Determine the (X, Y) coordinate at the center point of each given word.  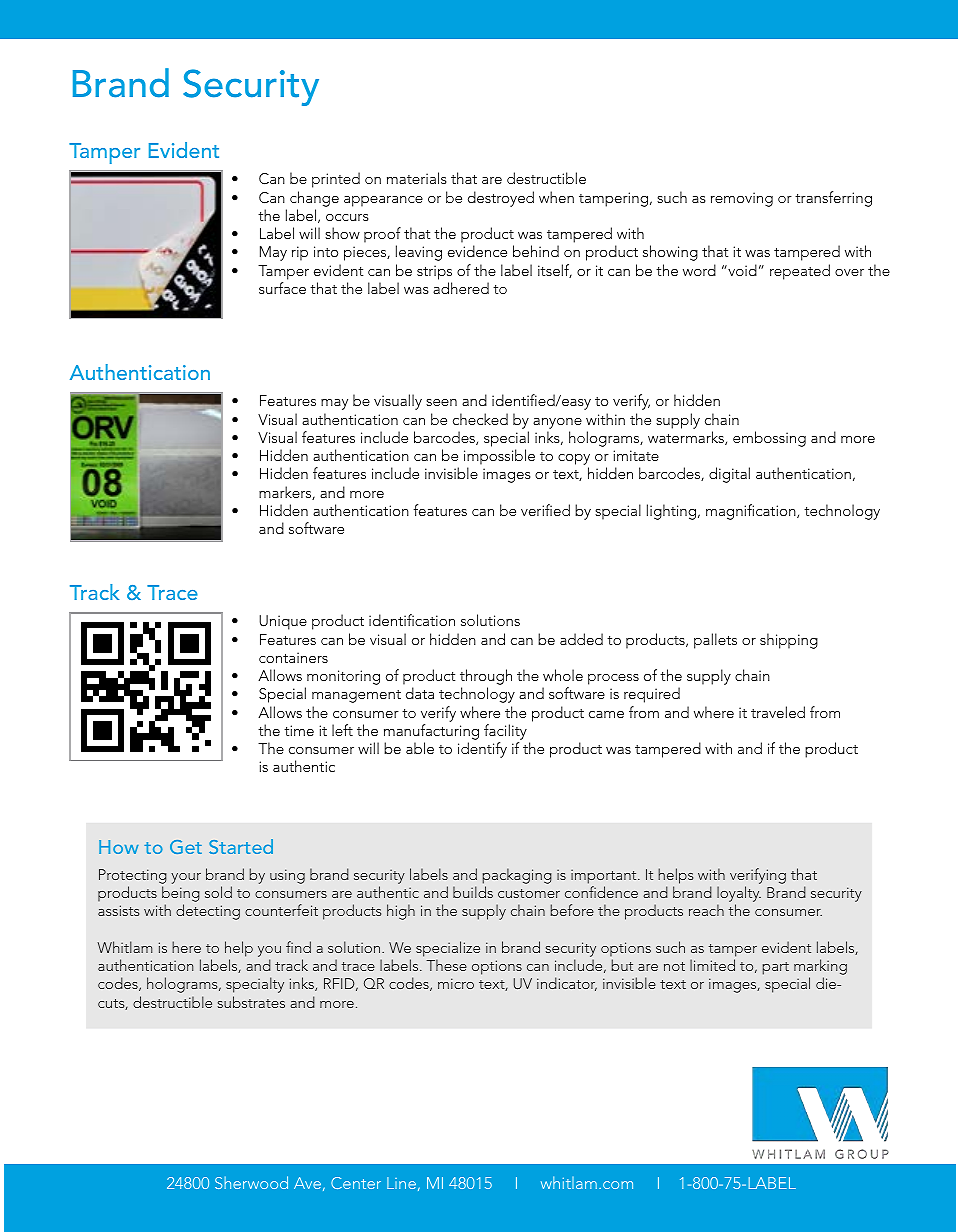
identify (482, 750)
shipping (789, 641)
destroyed (501, 199)
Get (186, 847)
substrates (251, 1002)
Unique (283, 622)
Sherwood (251, 1182)
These (446, 965)
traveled (778, 712)
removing (742, 199)
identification (412, 620)
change (314, 199)
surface (282, 288)
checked (480, 419)
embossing (769, 439)
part (776, 968)
